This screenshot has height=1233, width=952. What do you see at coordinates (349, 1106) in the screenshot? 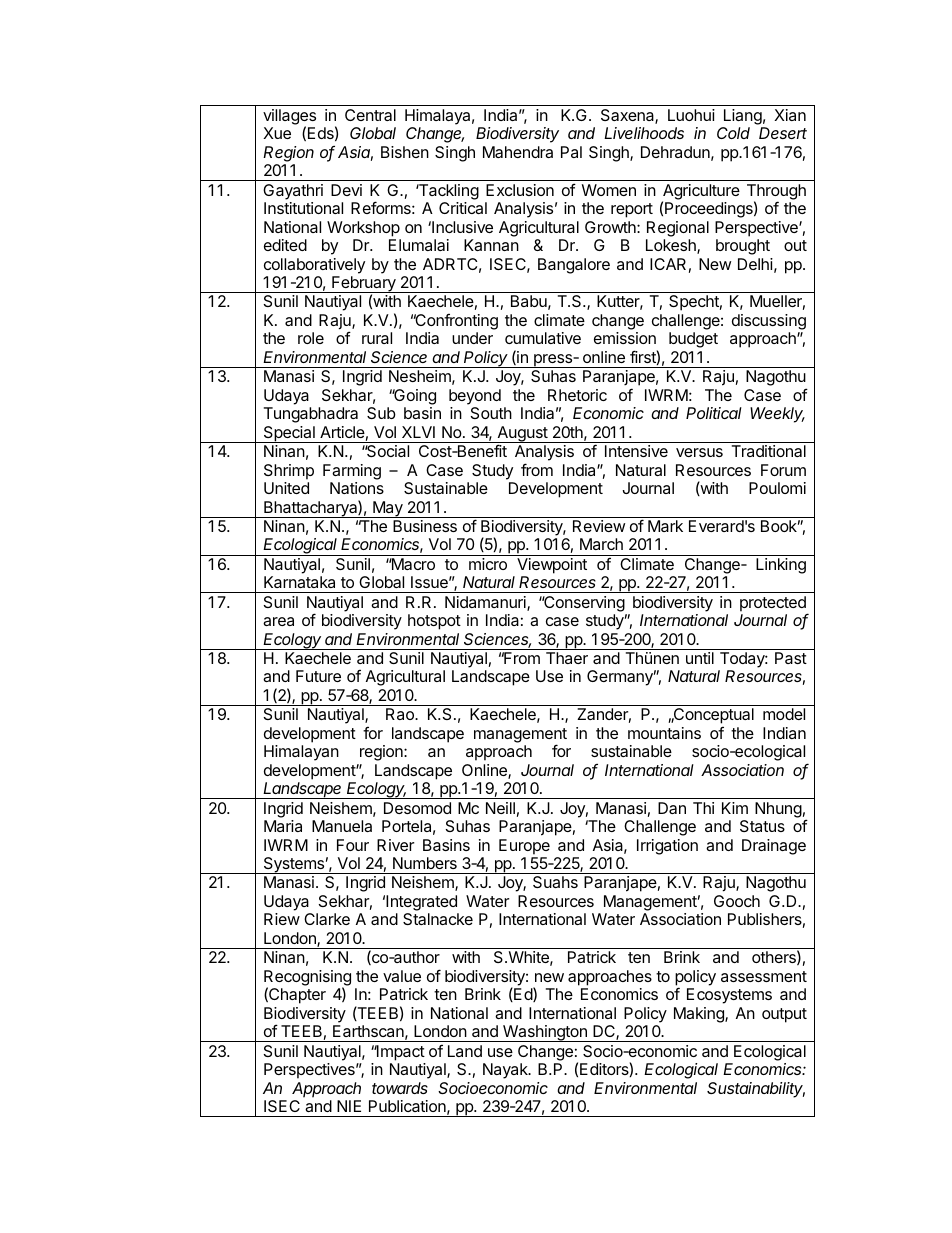
I see `NIE` at bounding box center [349, 1106].
